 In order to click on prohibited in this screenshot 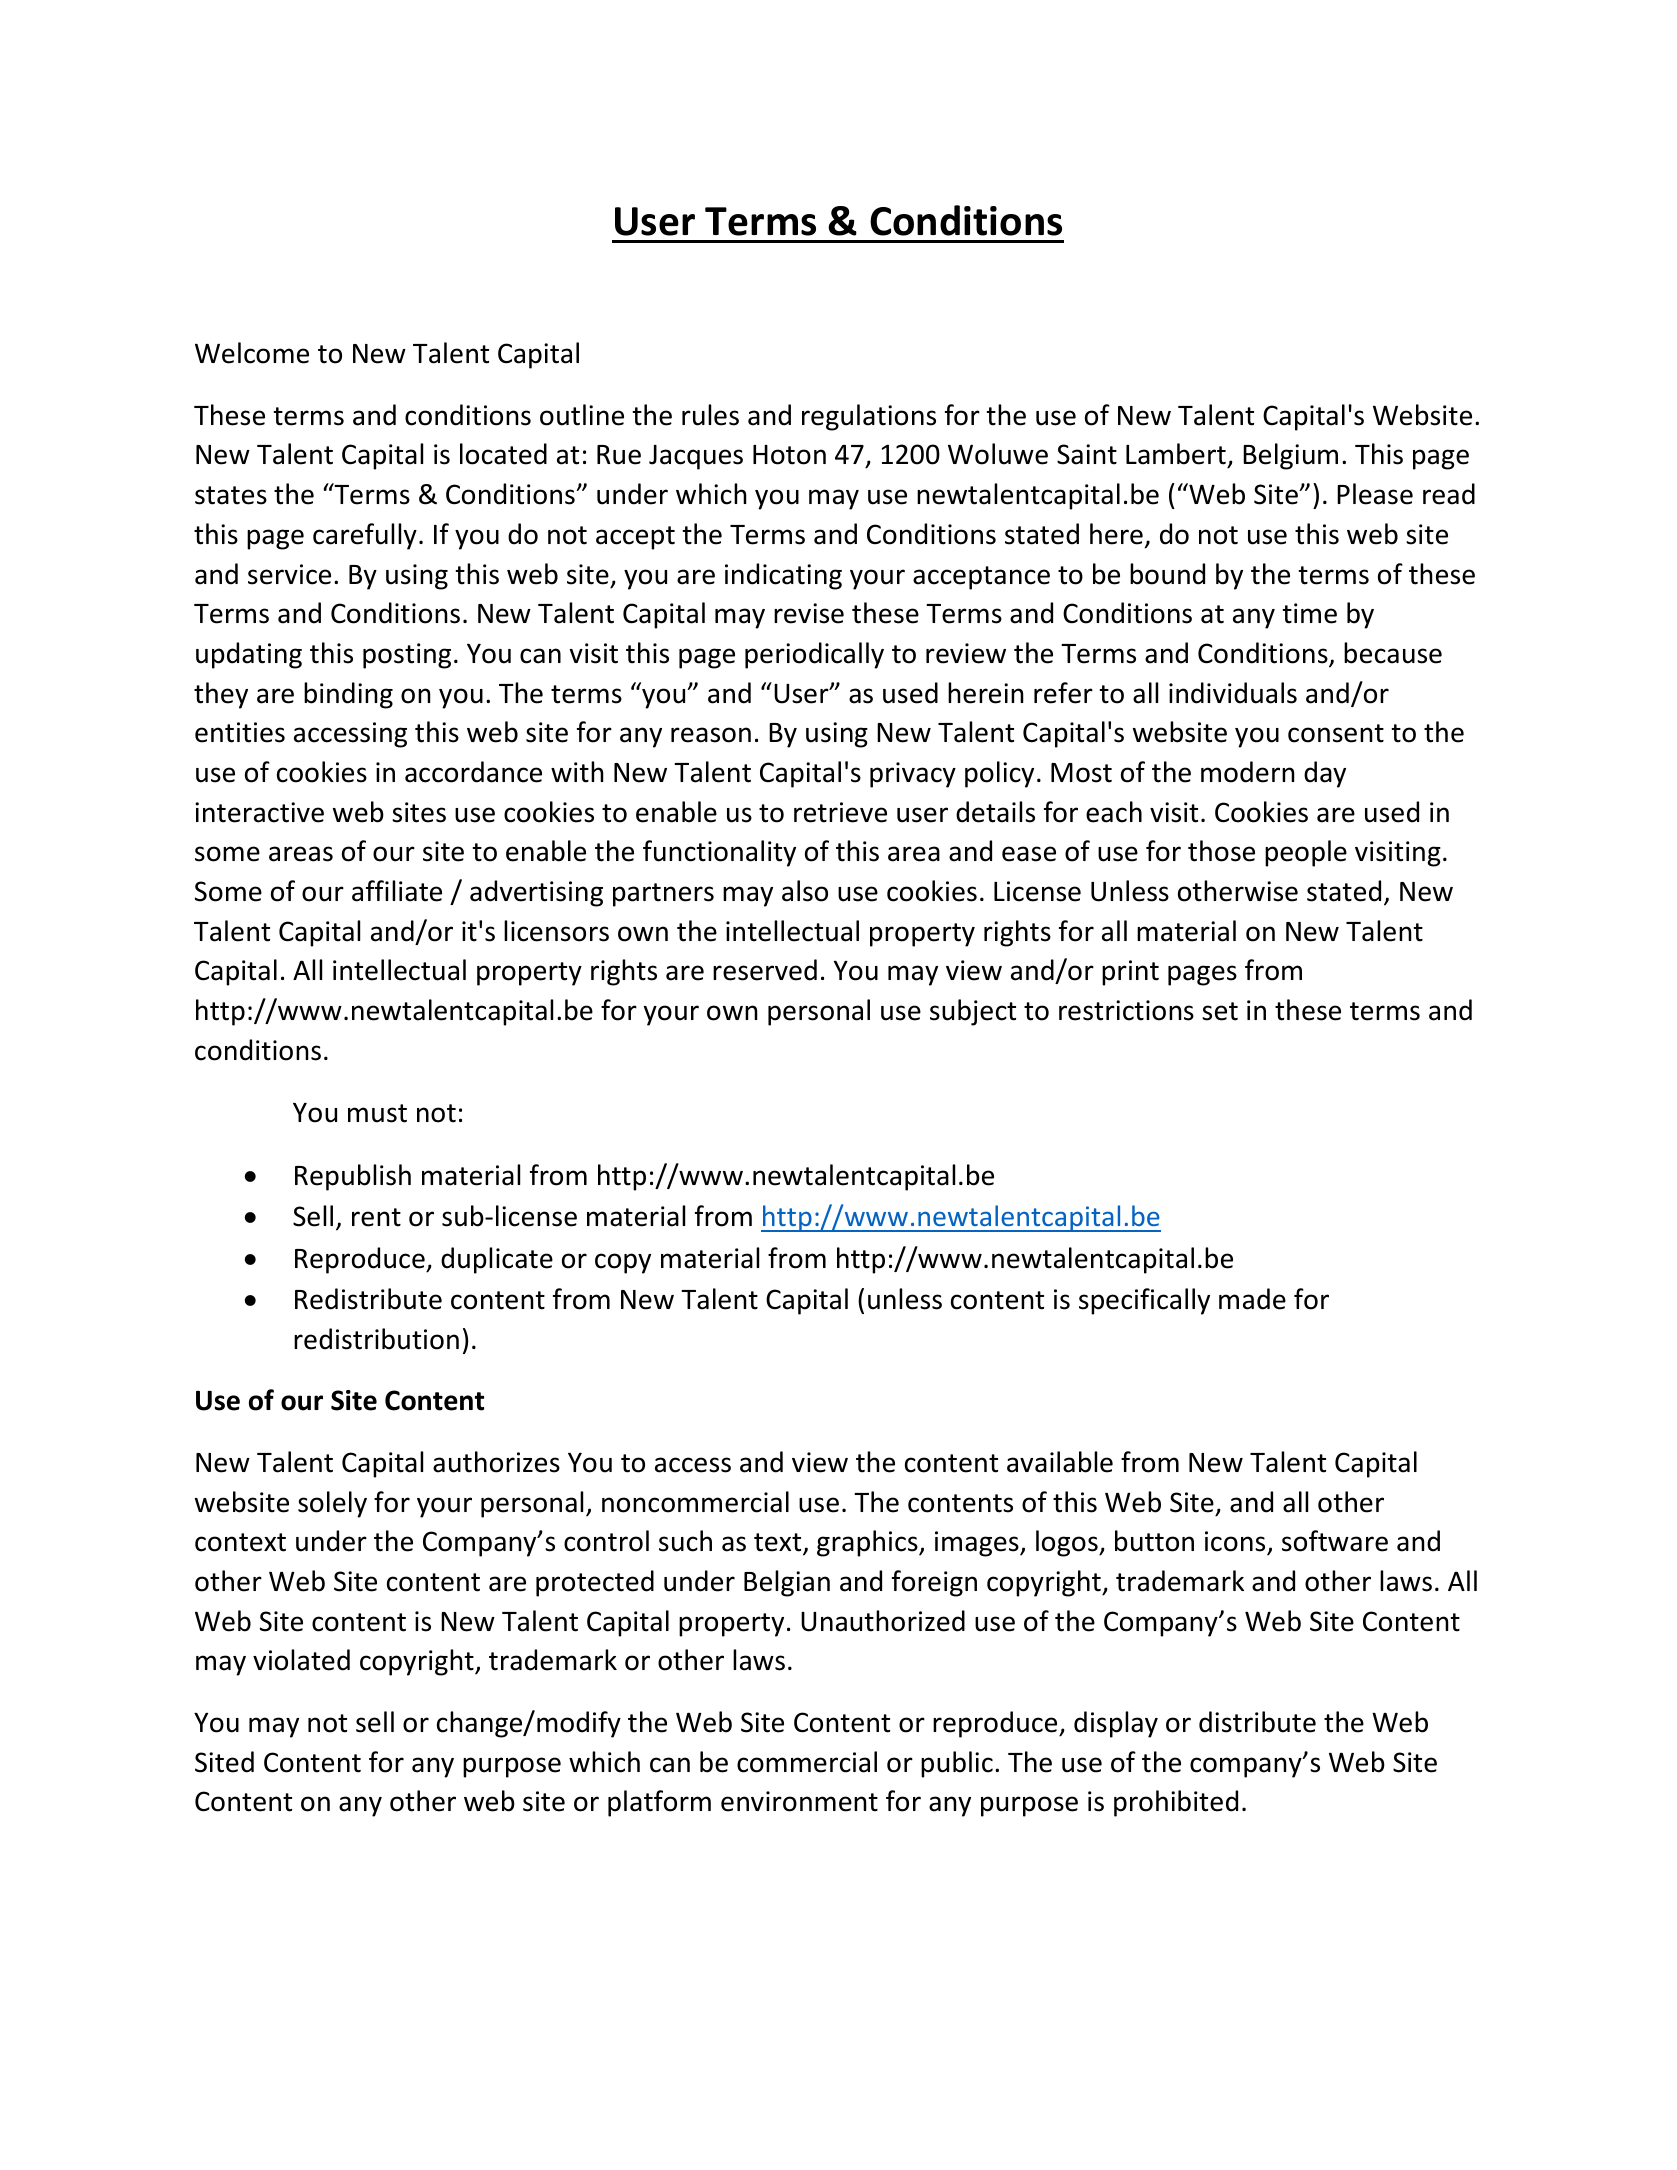, I will do `click(1176, 1803)`.
